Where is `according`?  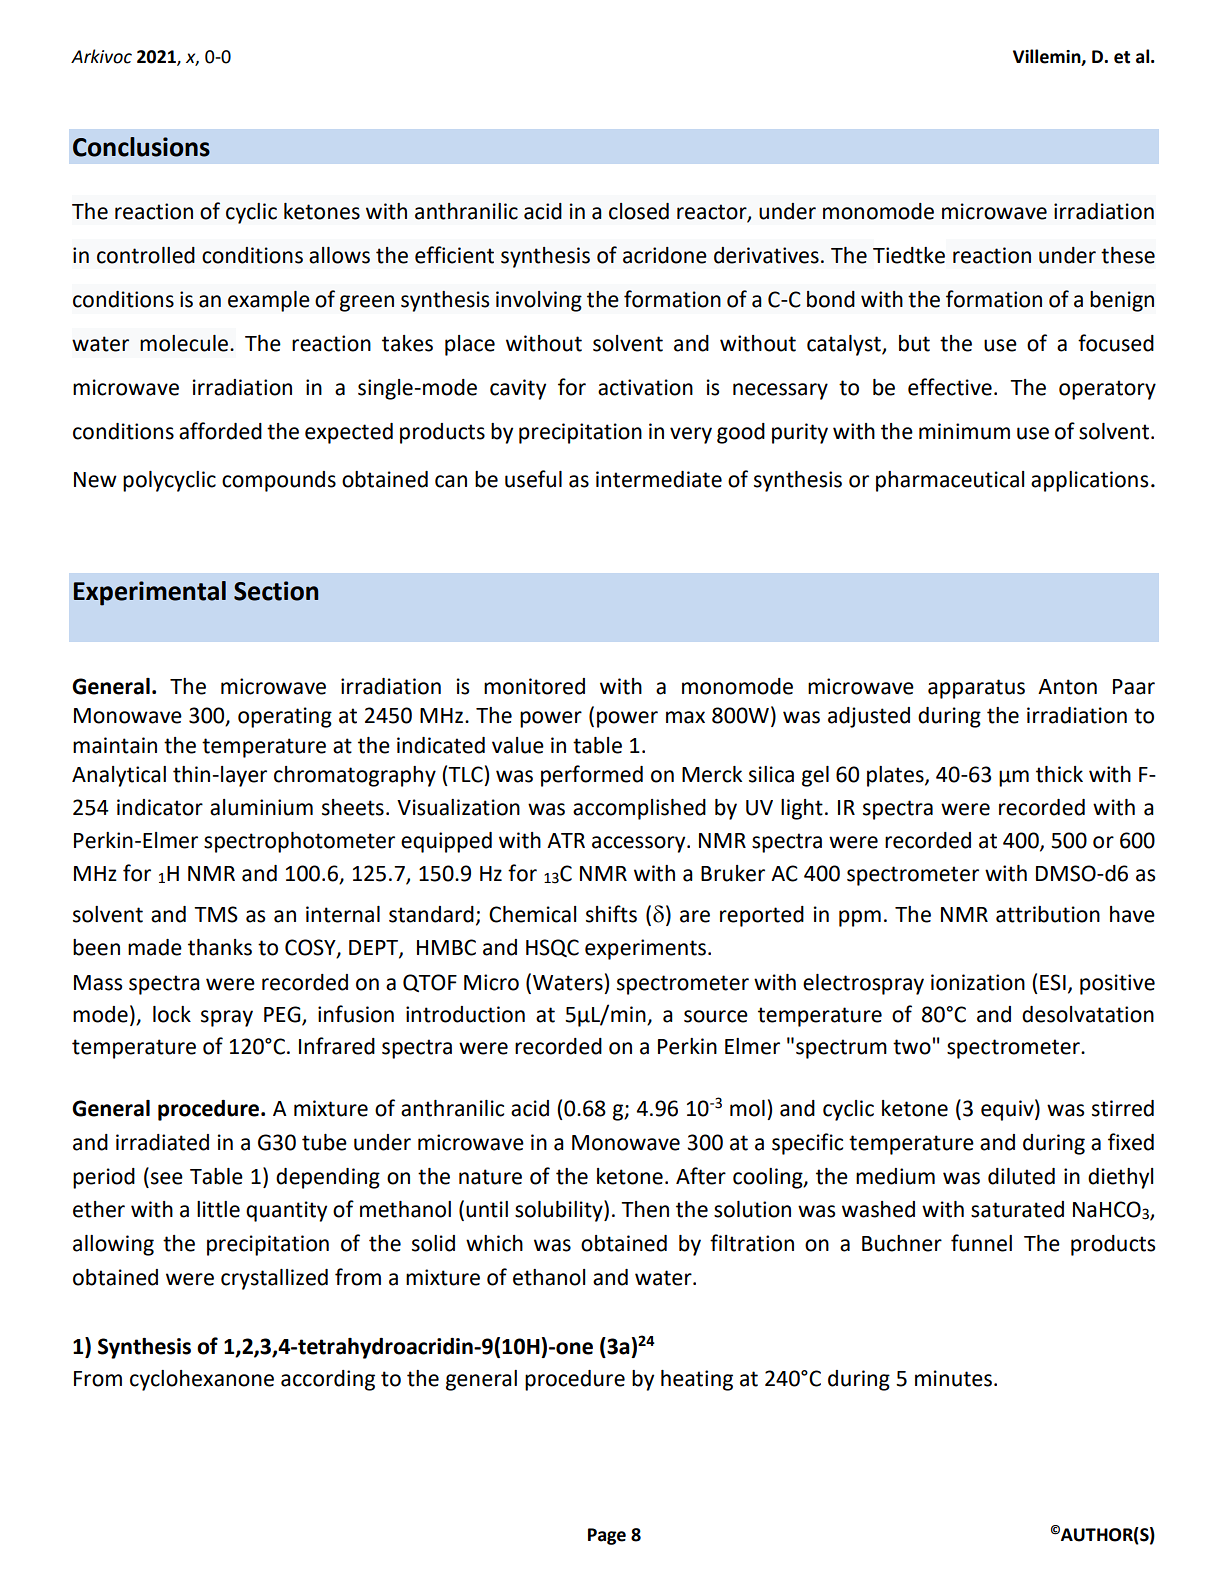
according is located at coordinates (328, 1380).
